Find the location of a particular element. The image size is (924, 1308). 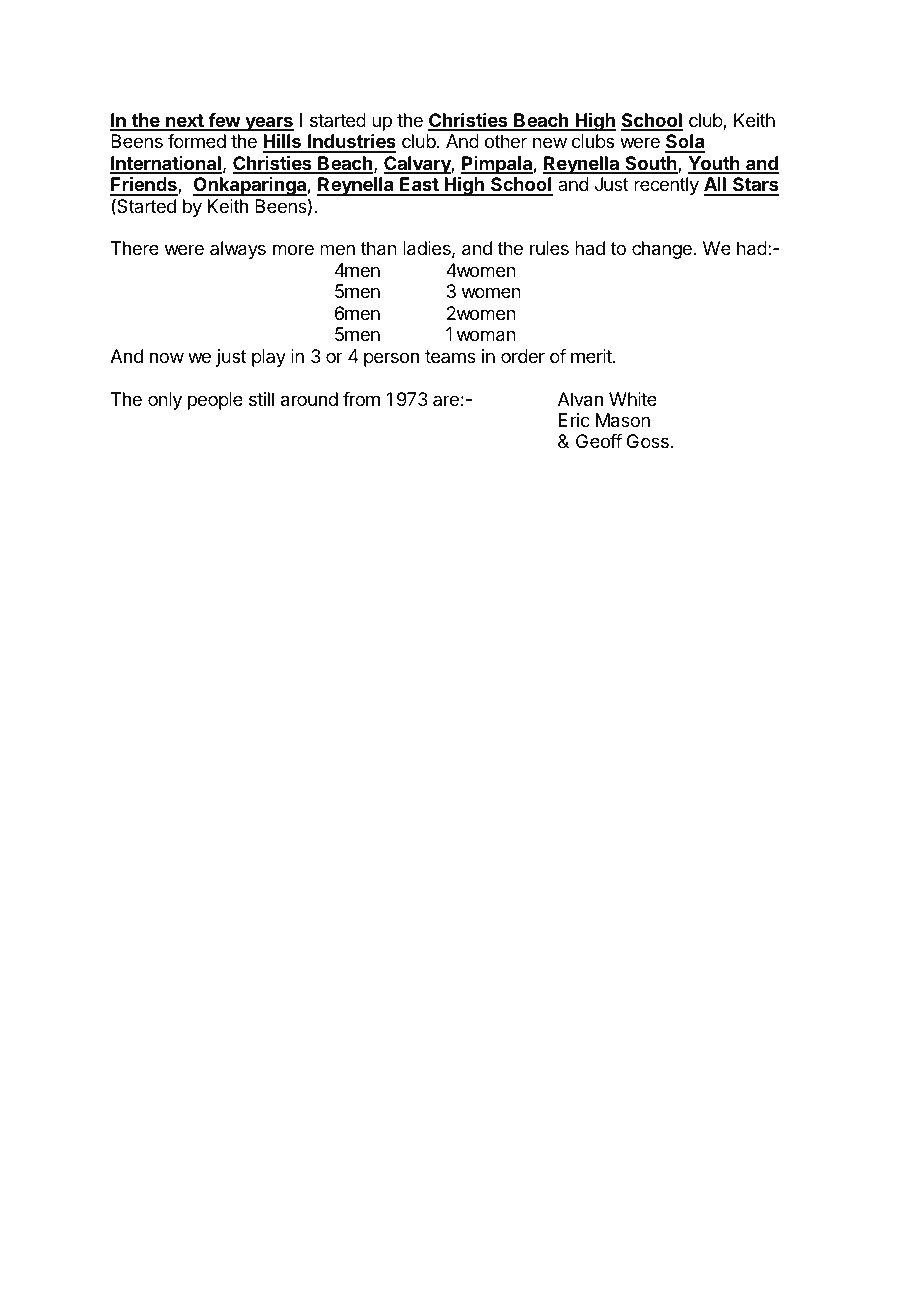

people is located at coordinates (215, 401).
